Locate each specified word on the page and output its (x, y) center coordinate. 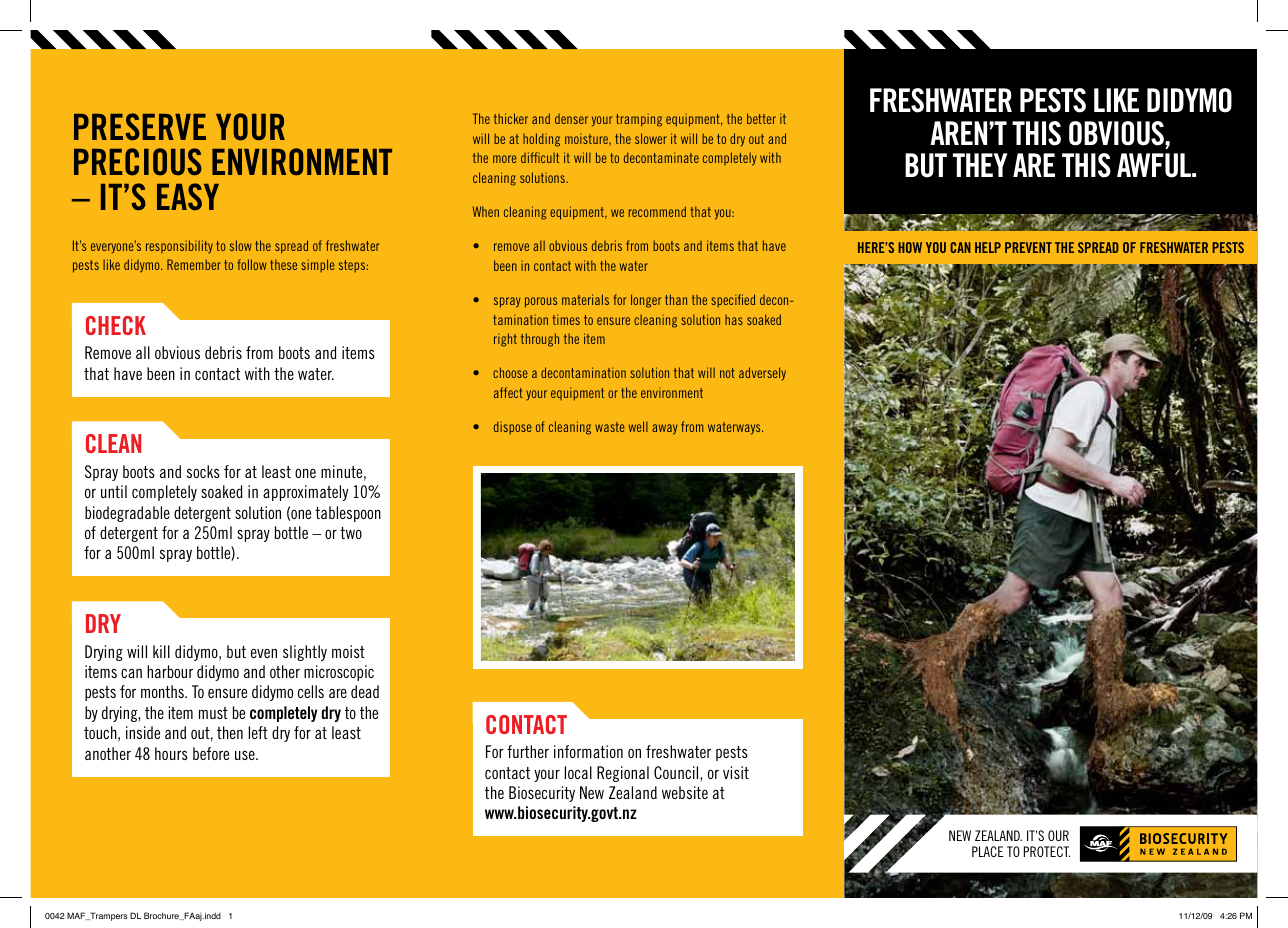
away (664, 429)
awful (1155, 165)
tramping (639, 120)
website (685, 792)
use (246, 755)
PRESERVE (140, 127)
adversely (762, 374)
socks (203, 471)
